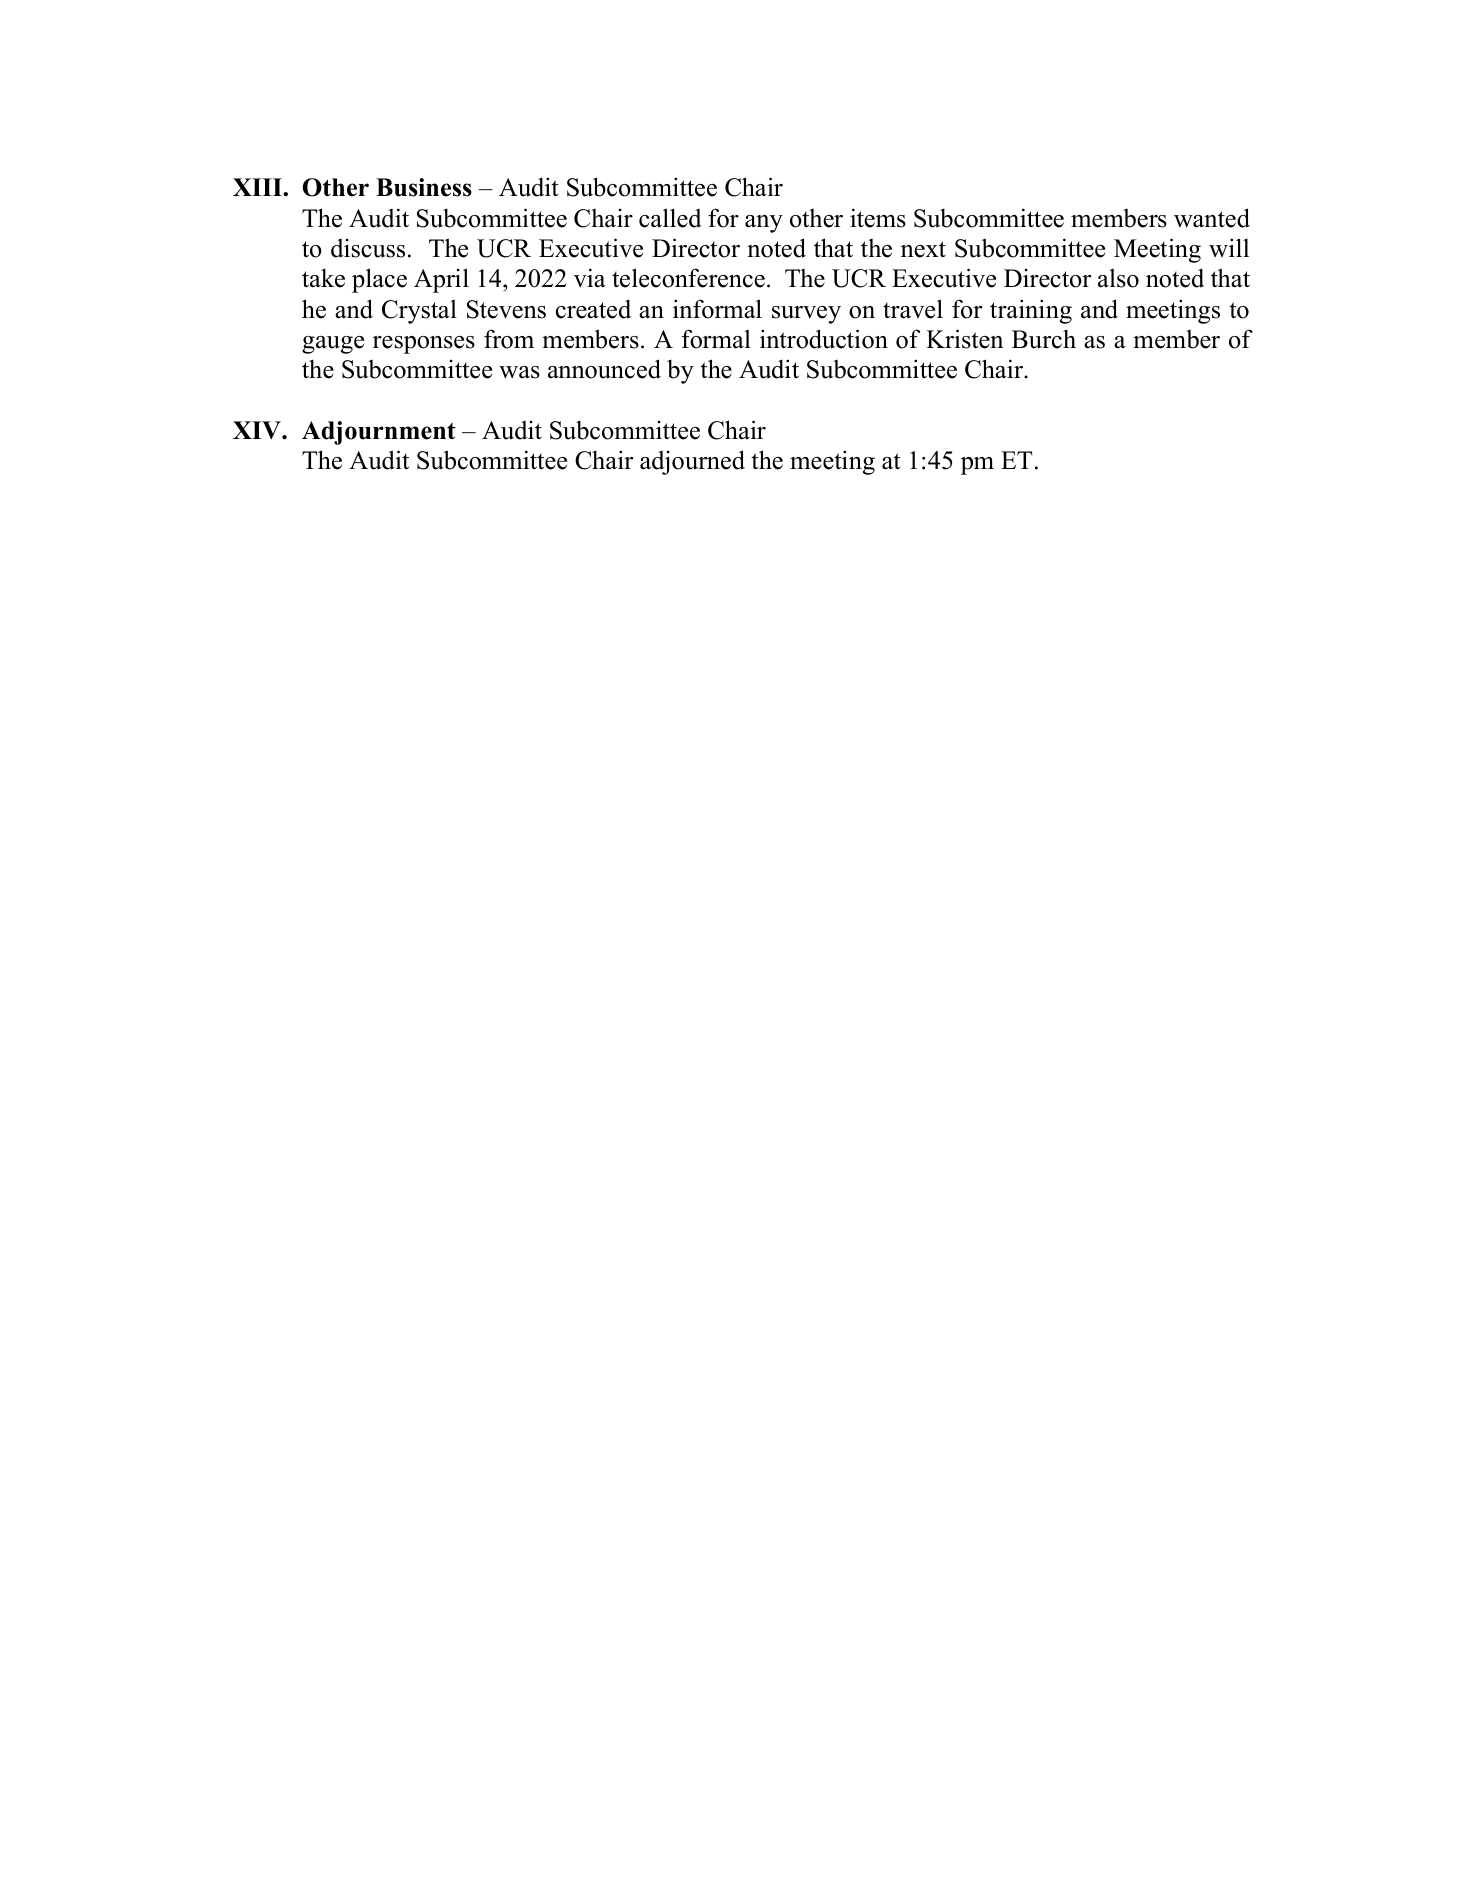 This screenshot has height=1897, width=1466. What do you see at coordinates (424, 187) in the screenshot?
I see `Business` at bounding box center [424, 187].
